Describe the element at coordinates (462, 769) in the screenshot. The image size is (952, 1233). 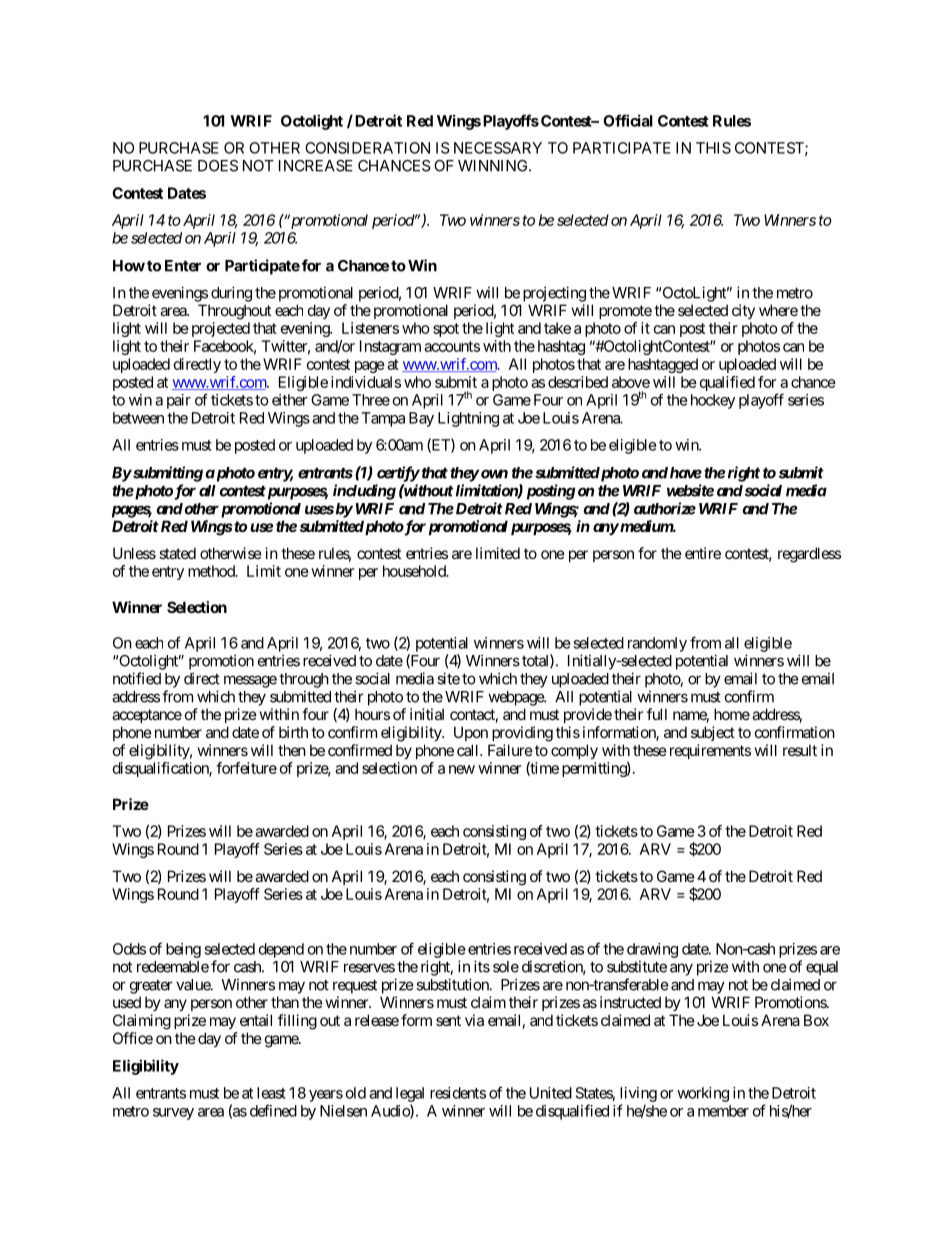
I see `new` at that location.
